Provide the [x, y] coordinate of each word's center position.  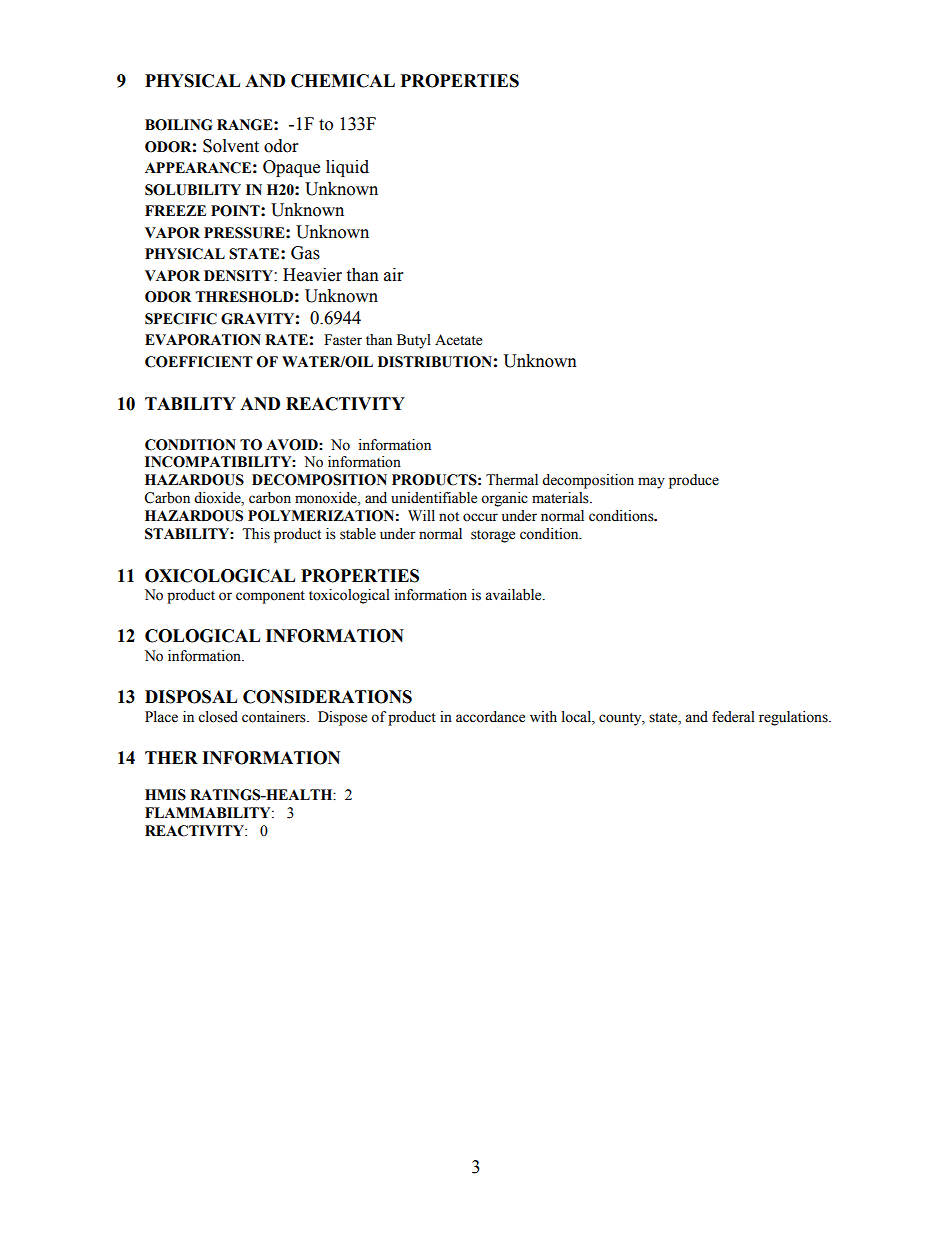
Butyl [414, 341]
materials [561, 498]
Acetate [458, 340]
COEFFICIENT [199, 362]
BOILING [179, 125]
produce [694, 481]
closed [218, 717]
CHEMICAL [343, 81]
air [393, 275]
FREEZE [175, 210]
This [256, 534]
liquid [347, 168]
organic [504, 499]
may [651, 483]
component [270, 597]
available [514, 595]
